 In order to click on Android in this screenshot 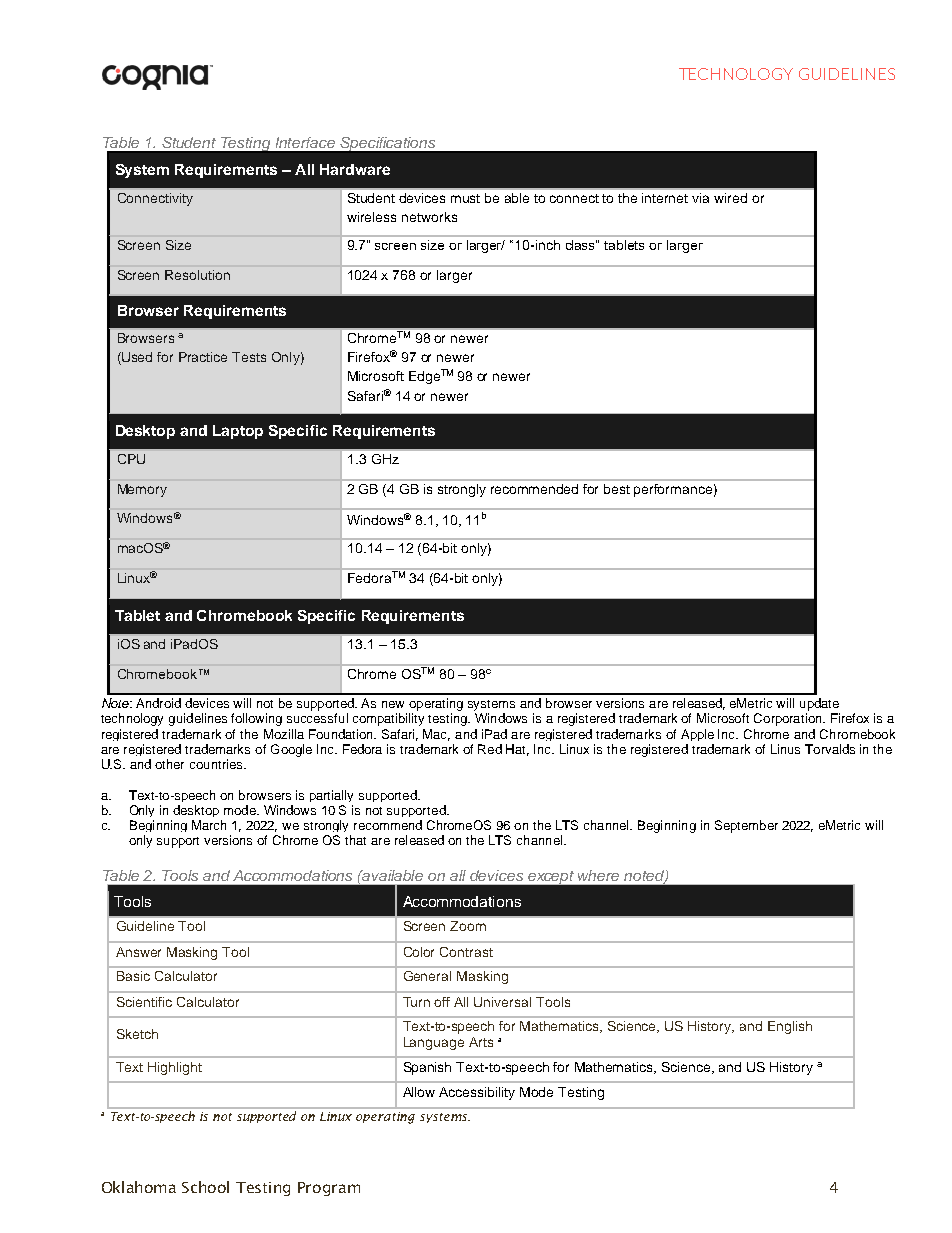, I will do `click(158, 703)`.
